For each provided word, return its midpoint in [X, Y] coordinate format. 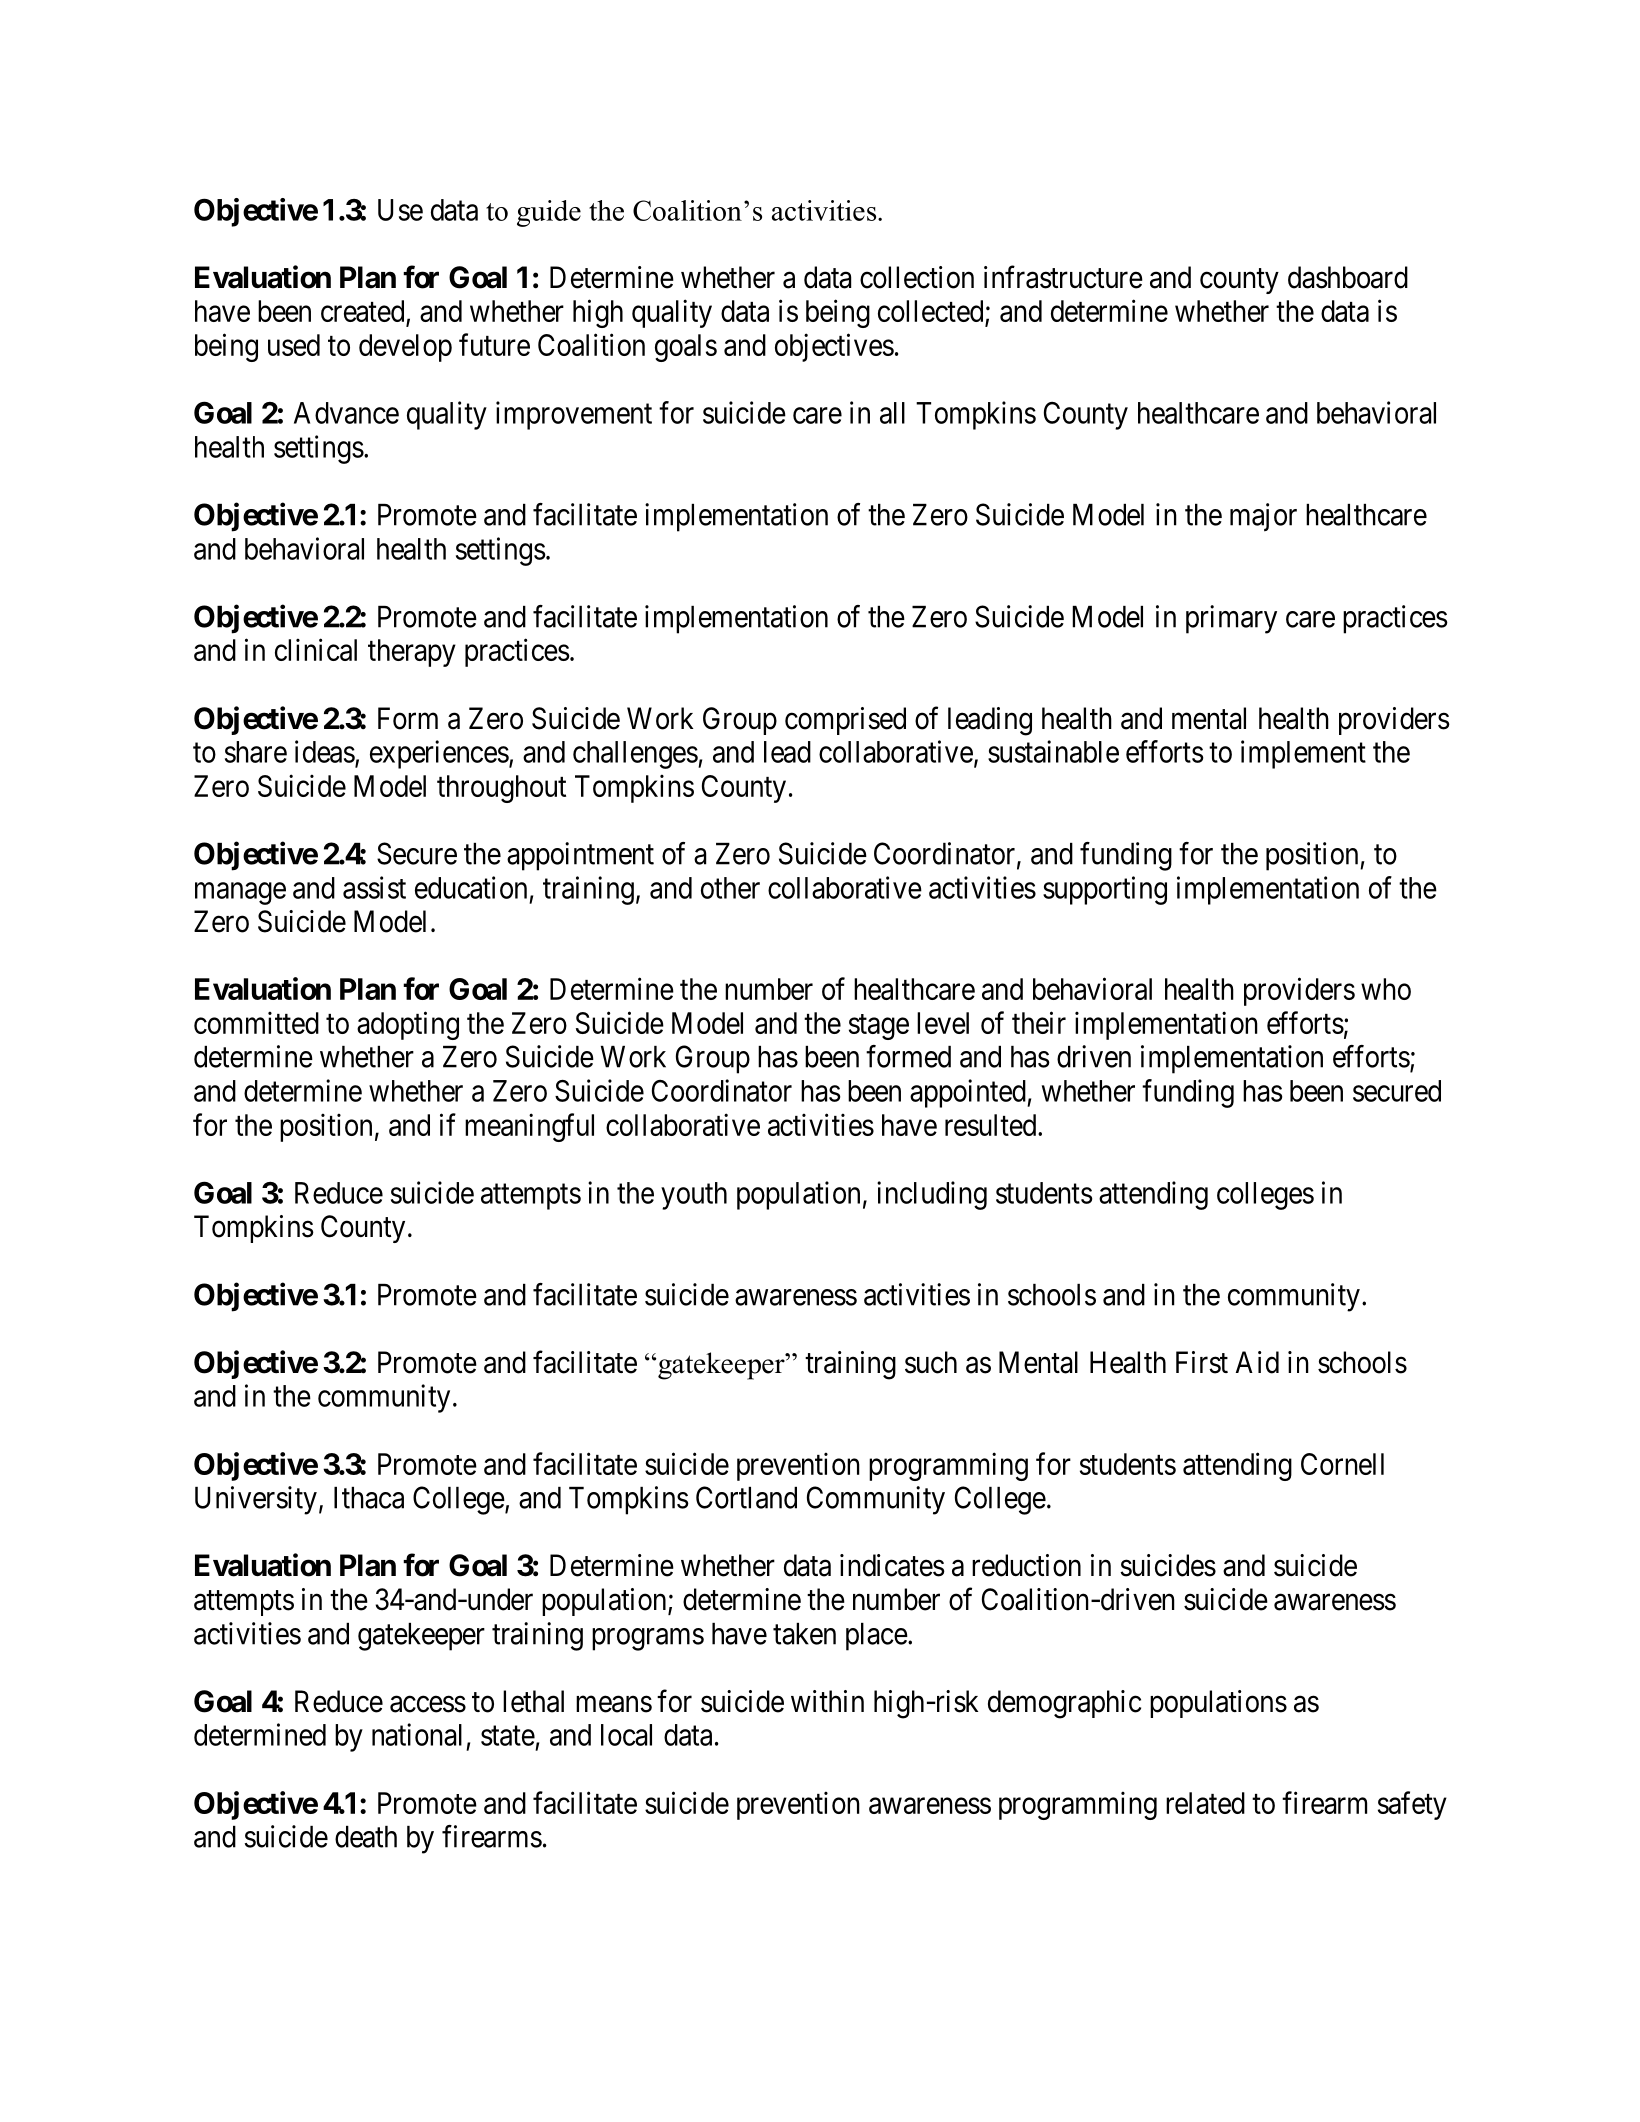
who [1386, 989]
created [362, 311]
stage [879, 1027]
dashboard [1348, 277]
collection [917, 277]
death [366, 1837]
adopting [408, 1025]
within [827, 1701]
